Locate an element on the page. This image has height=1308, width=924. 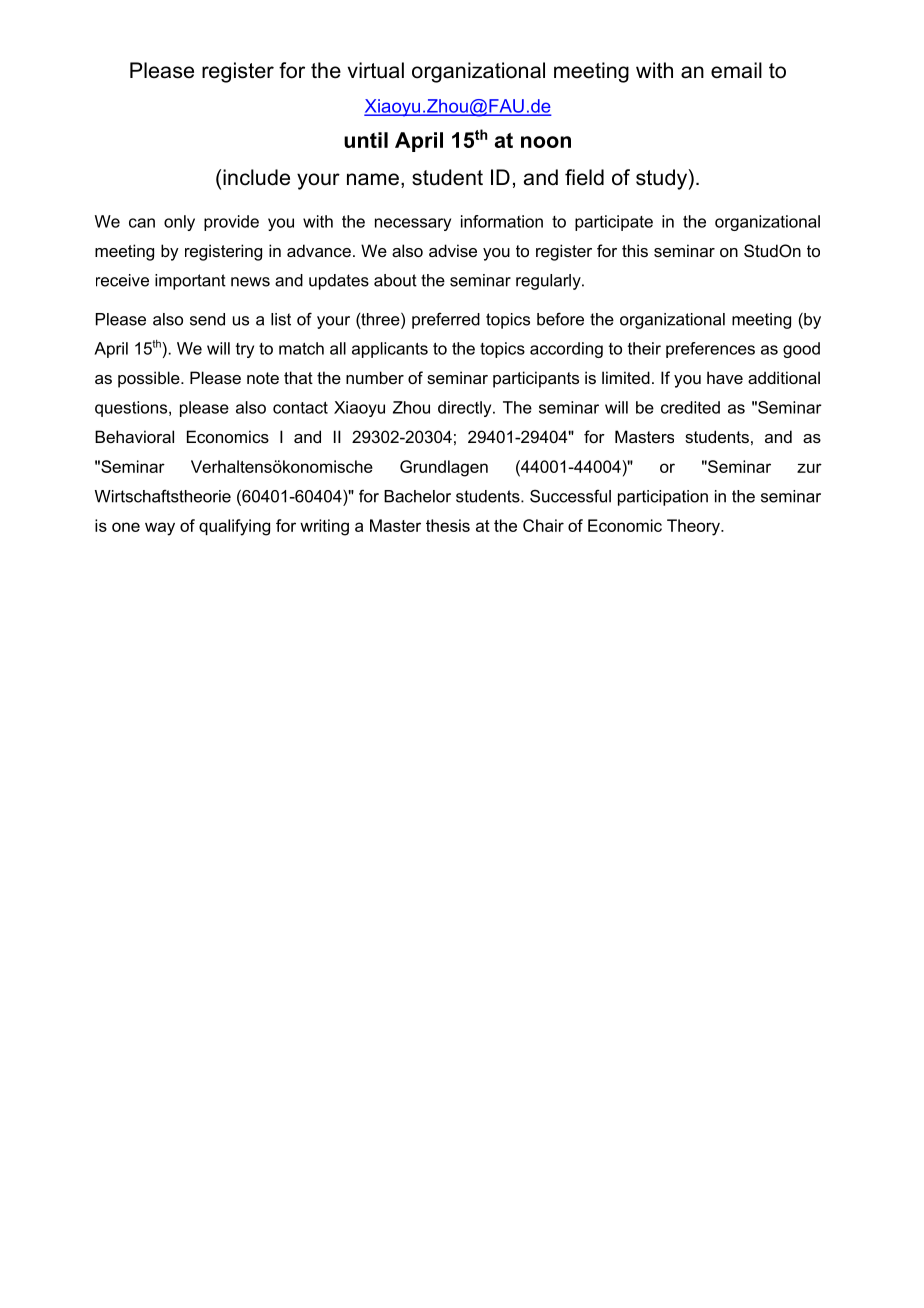
directly is located at coordinates (466, 409).
